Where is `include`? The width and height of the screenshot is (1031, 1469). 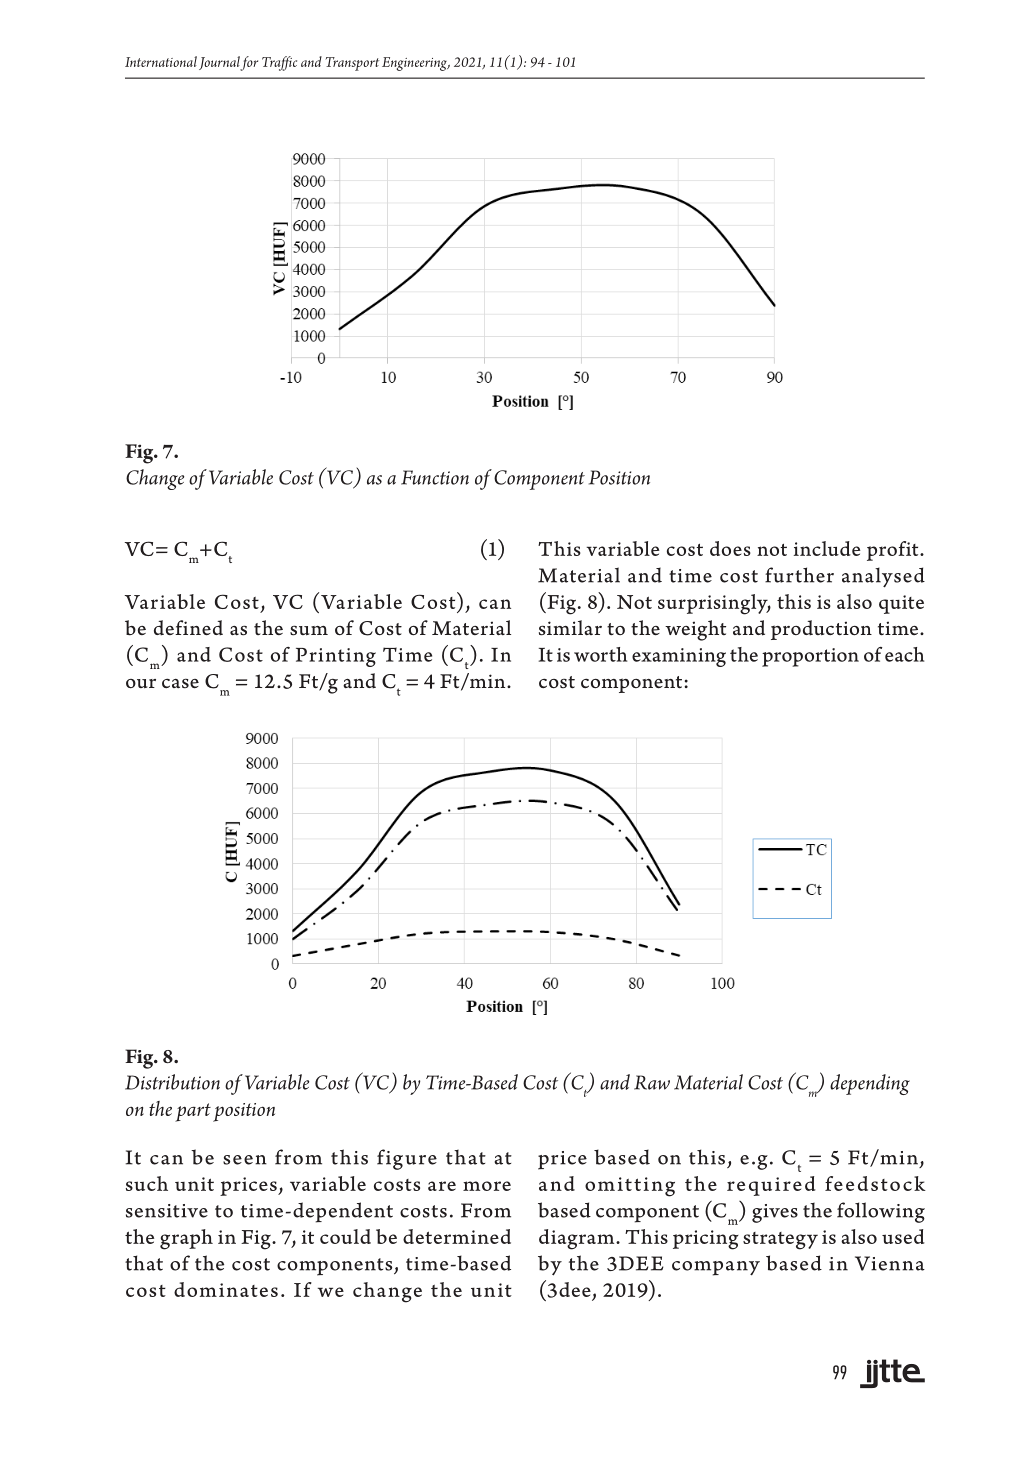 include is located at coordinates (827, 548).
